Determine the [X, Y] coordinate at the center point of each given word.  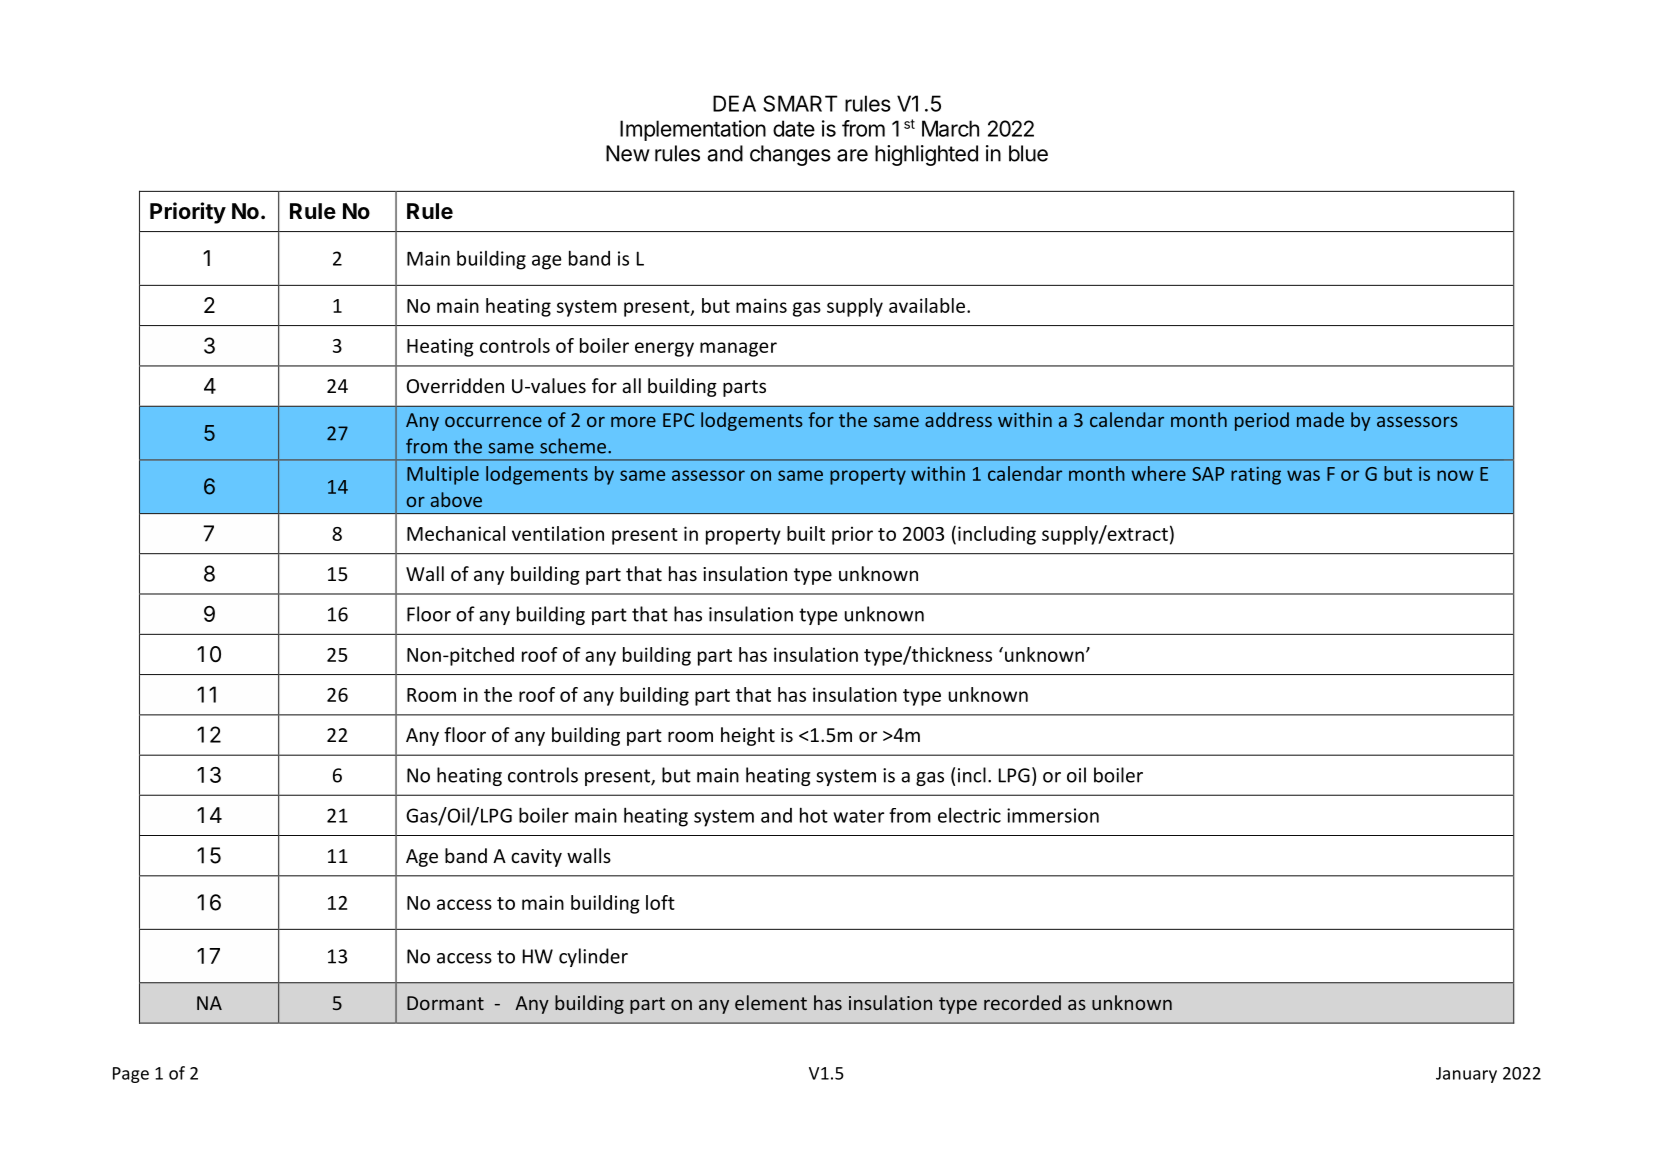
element [771, 1002]
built [806, 533]
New [628, 153]
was [1303, 475]
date [794, 128]
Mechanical [456, 533]
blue [1028, 153]
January [1466, 1075]
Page [131, 1075]
